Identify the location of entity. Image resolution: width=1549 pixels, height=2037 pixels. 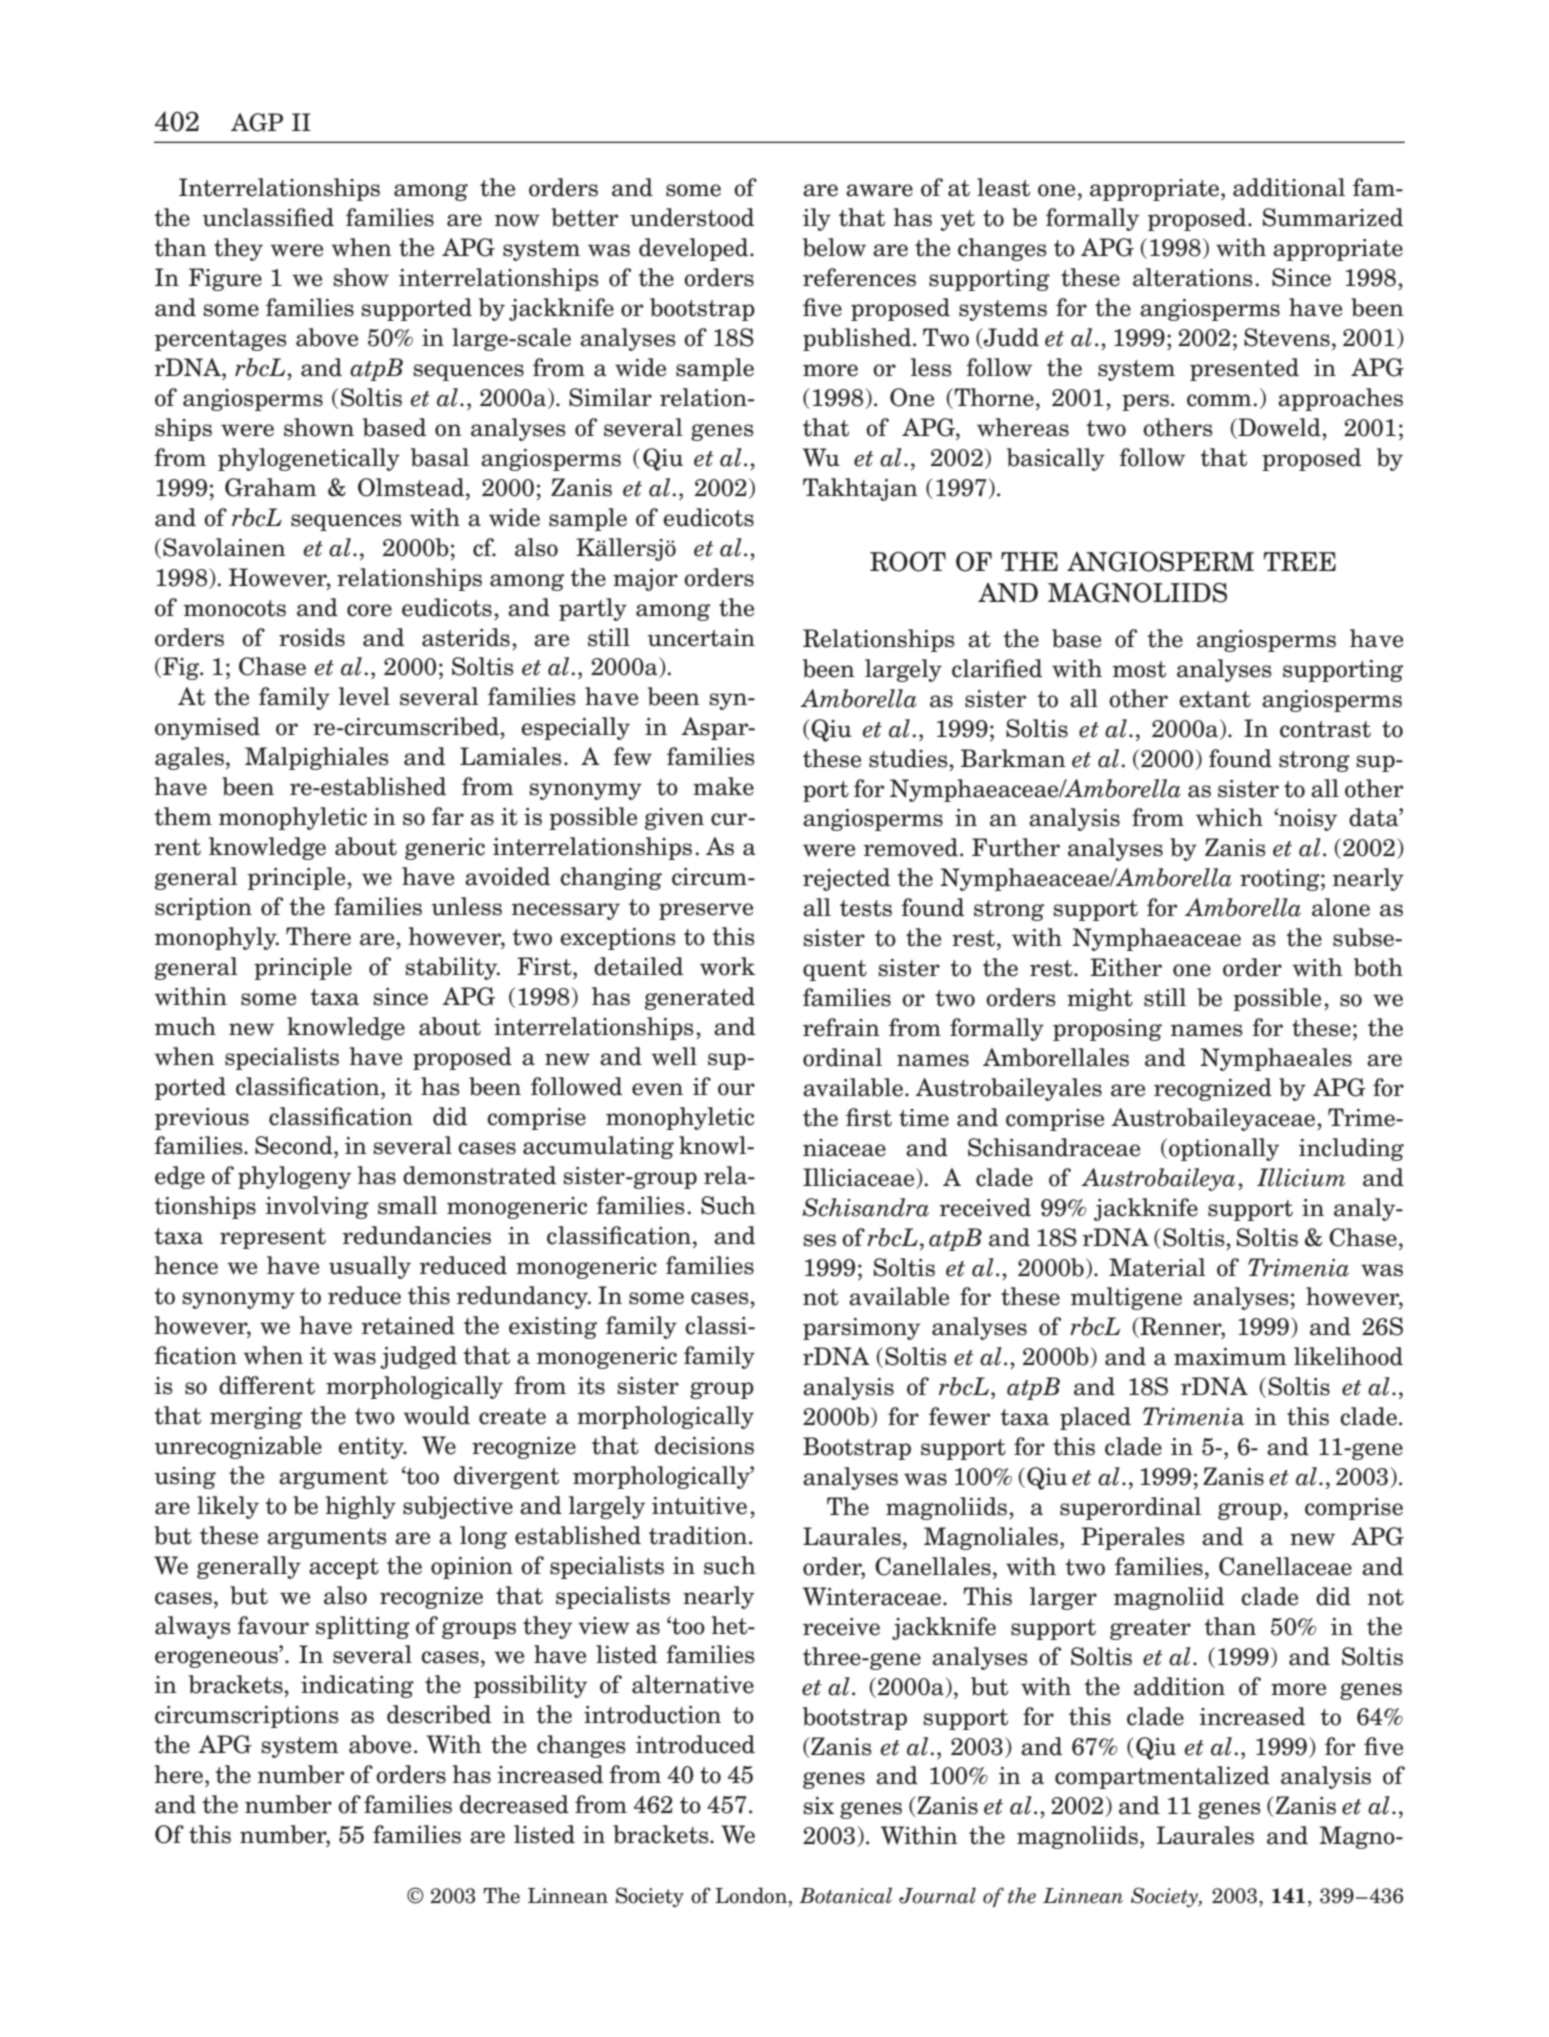
(372, 1448).
